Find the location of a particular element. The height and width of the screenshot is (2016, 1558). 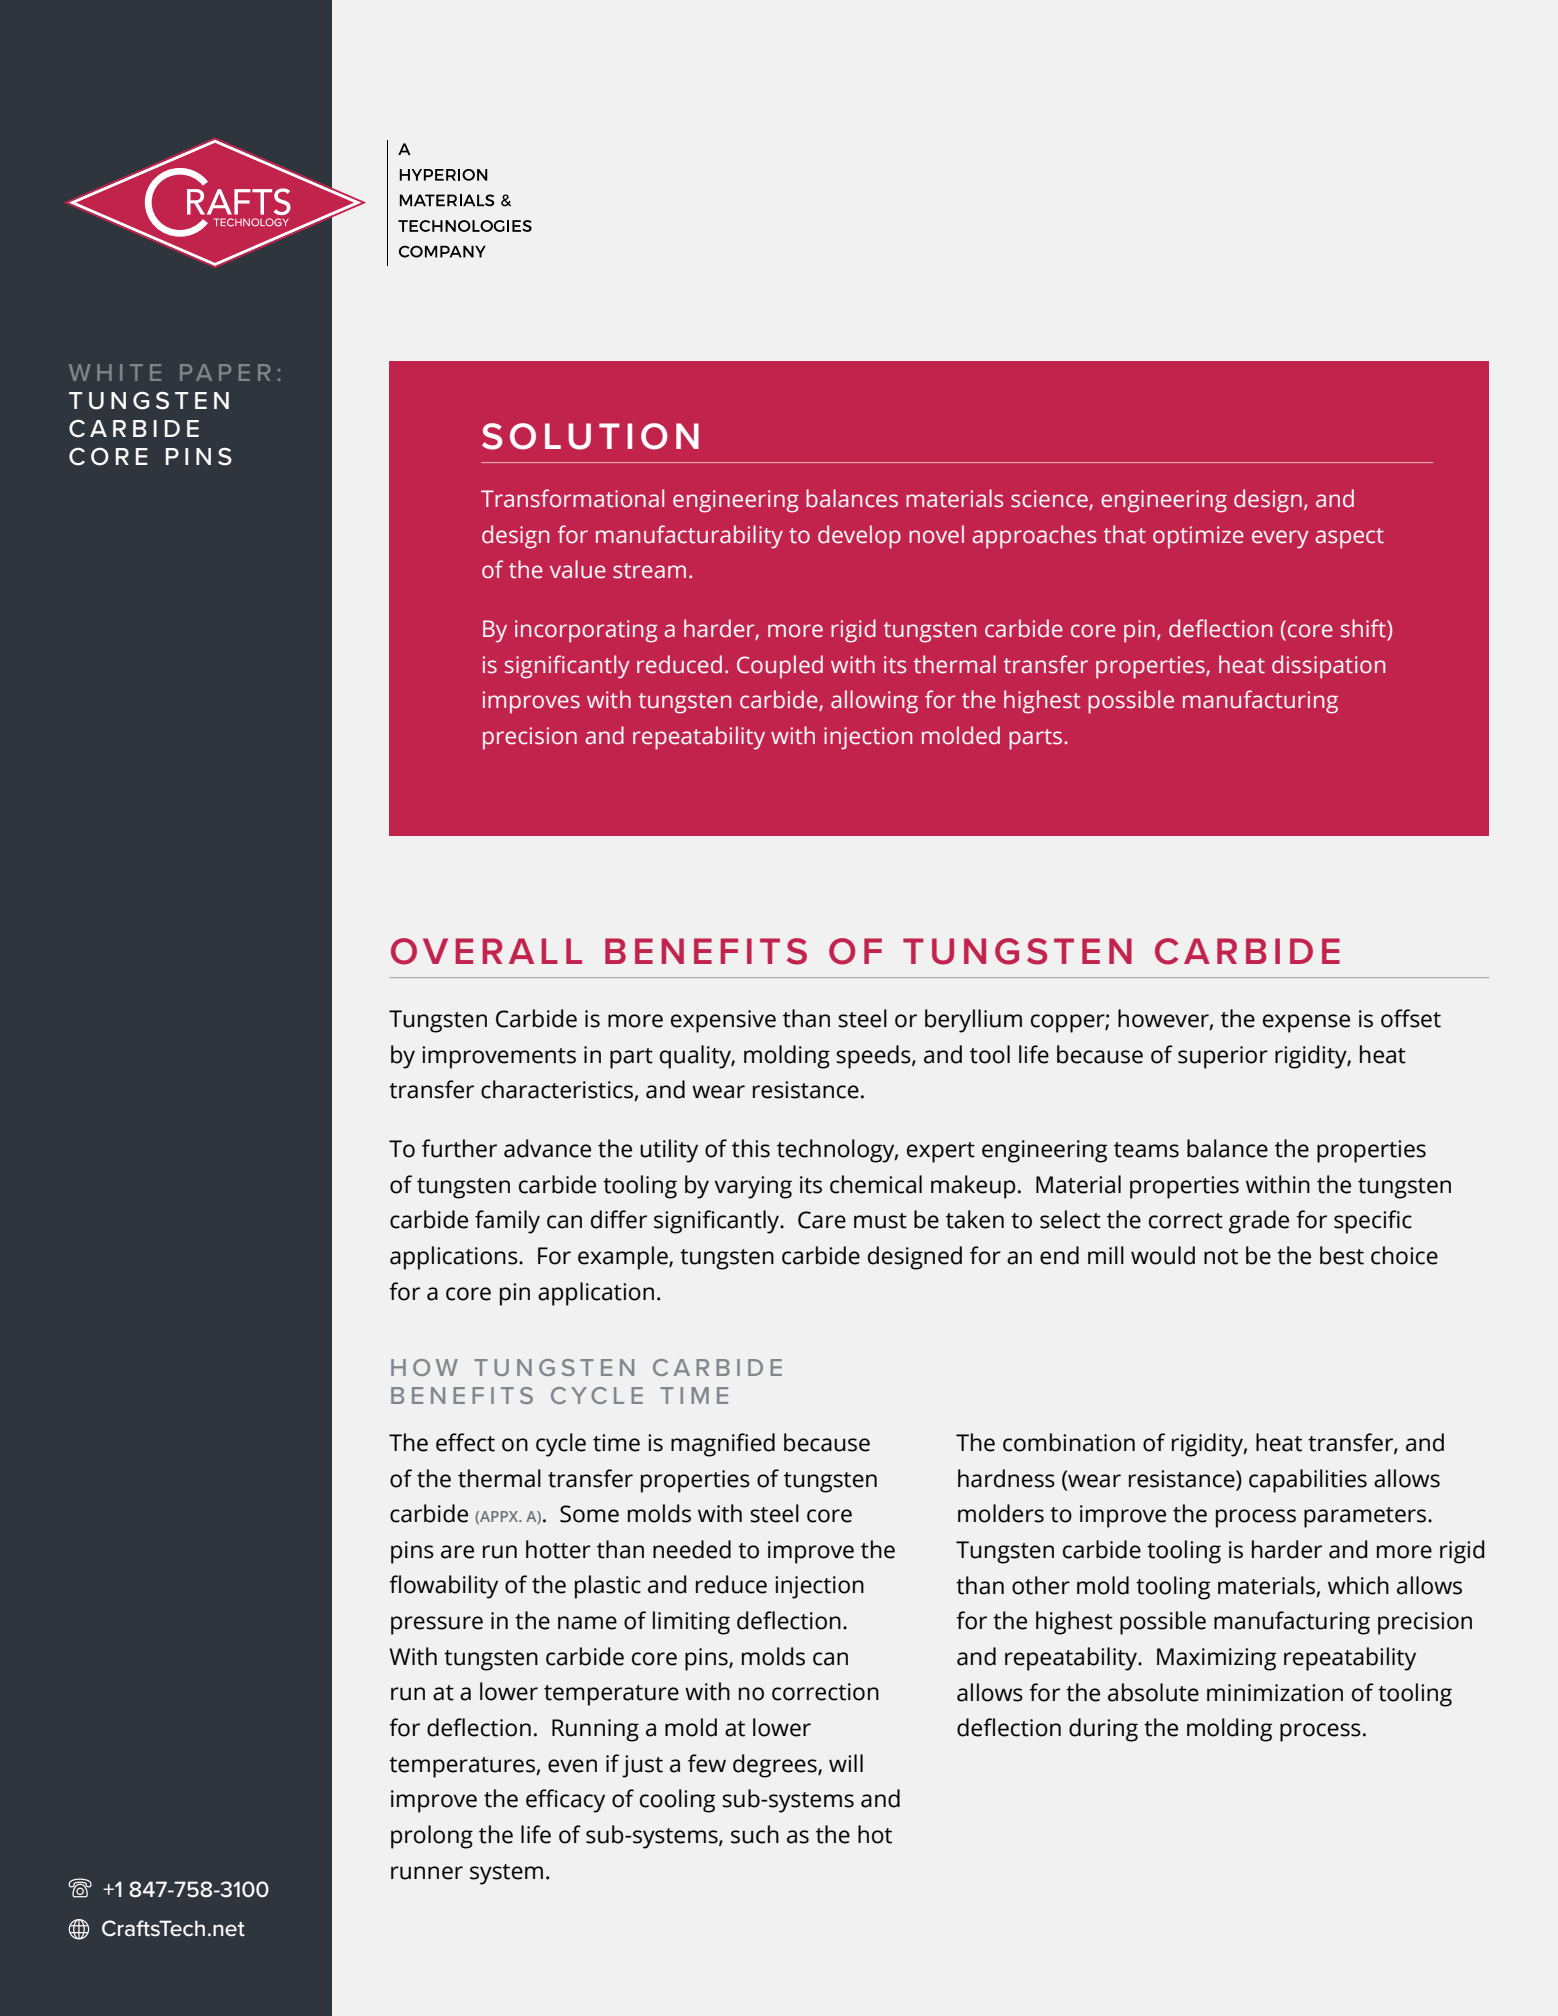

efficacy is located at coordinates (565, 1801).
